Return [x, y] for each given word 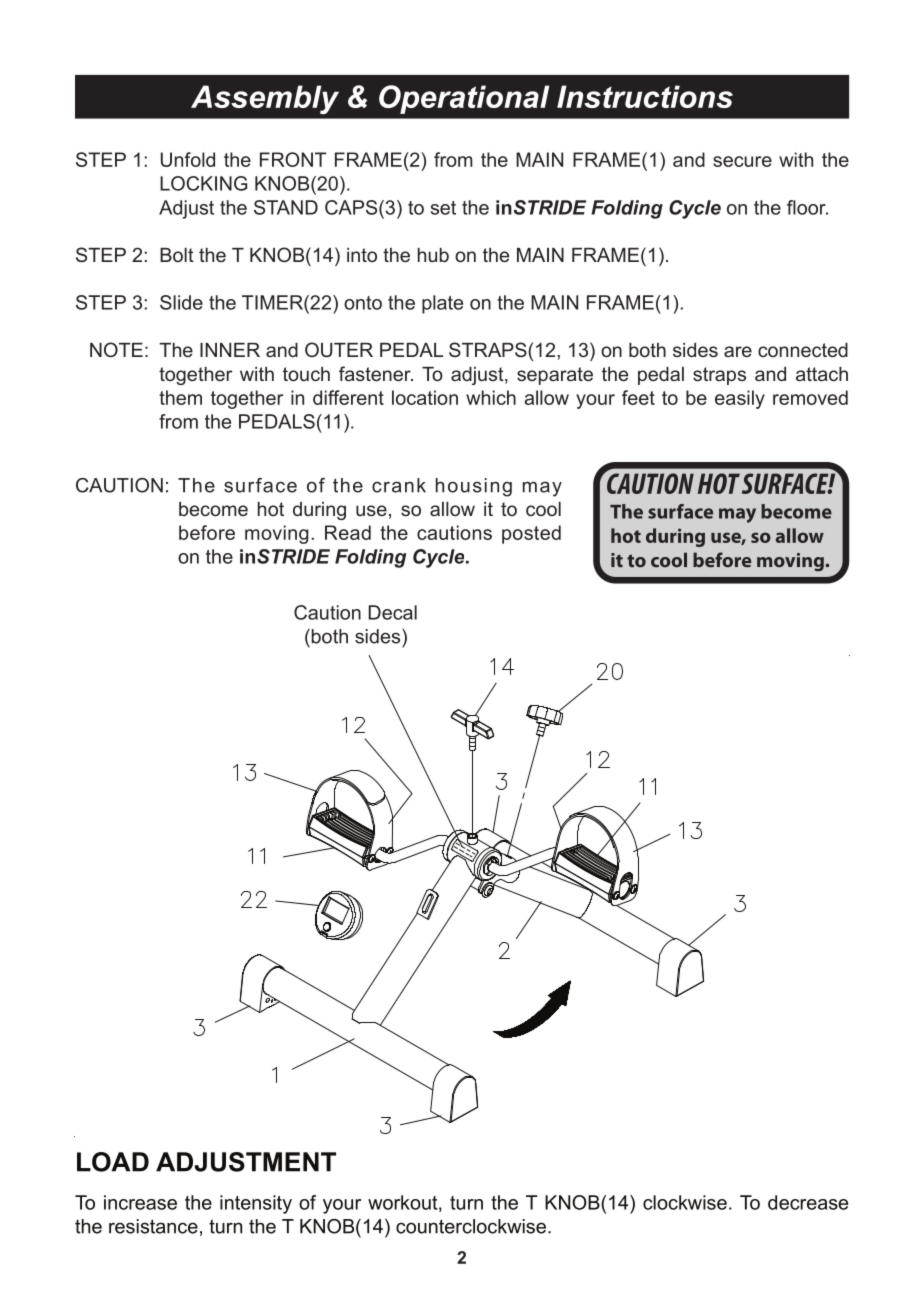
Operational [464, 99]
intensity [256, 1204]
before [207, 532]
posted [531, 534]
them [180, 397]
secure [742, 161]
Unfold [188, 159]
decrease [808, 1202]
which [491, 397]
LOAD [113, 1162]
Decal [392, 612]
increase [140, 1202]
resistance [153, 1226]
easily [740, 399]
